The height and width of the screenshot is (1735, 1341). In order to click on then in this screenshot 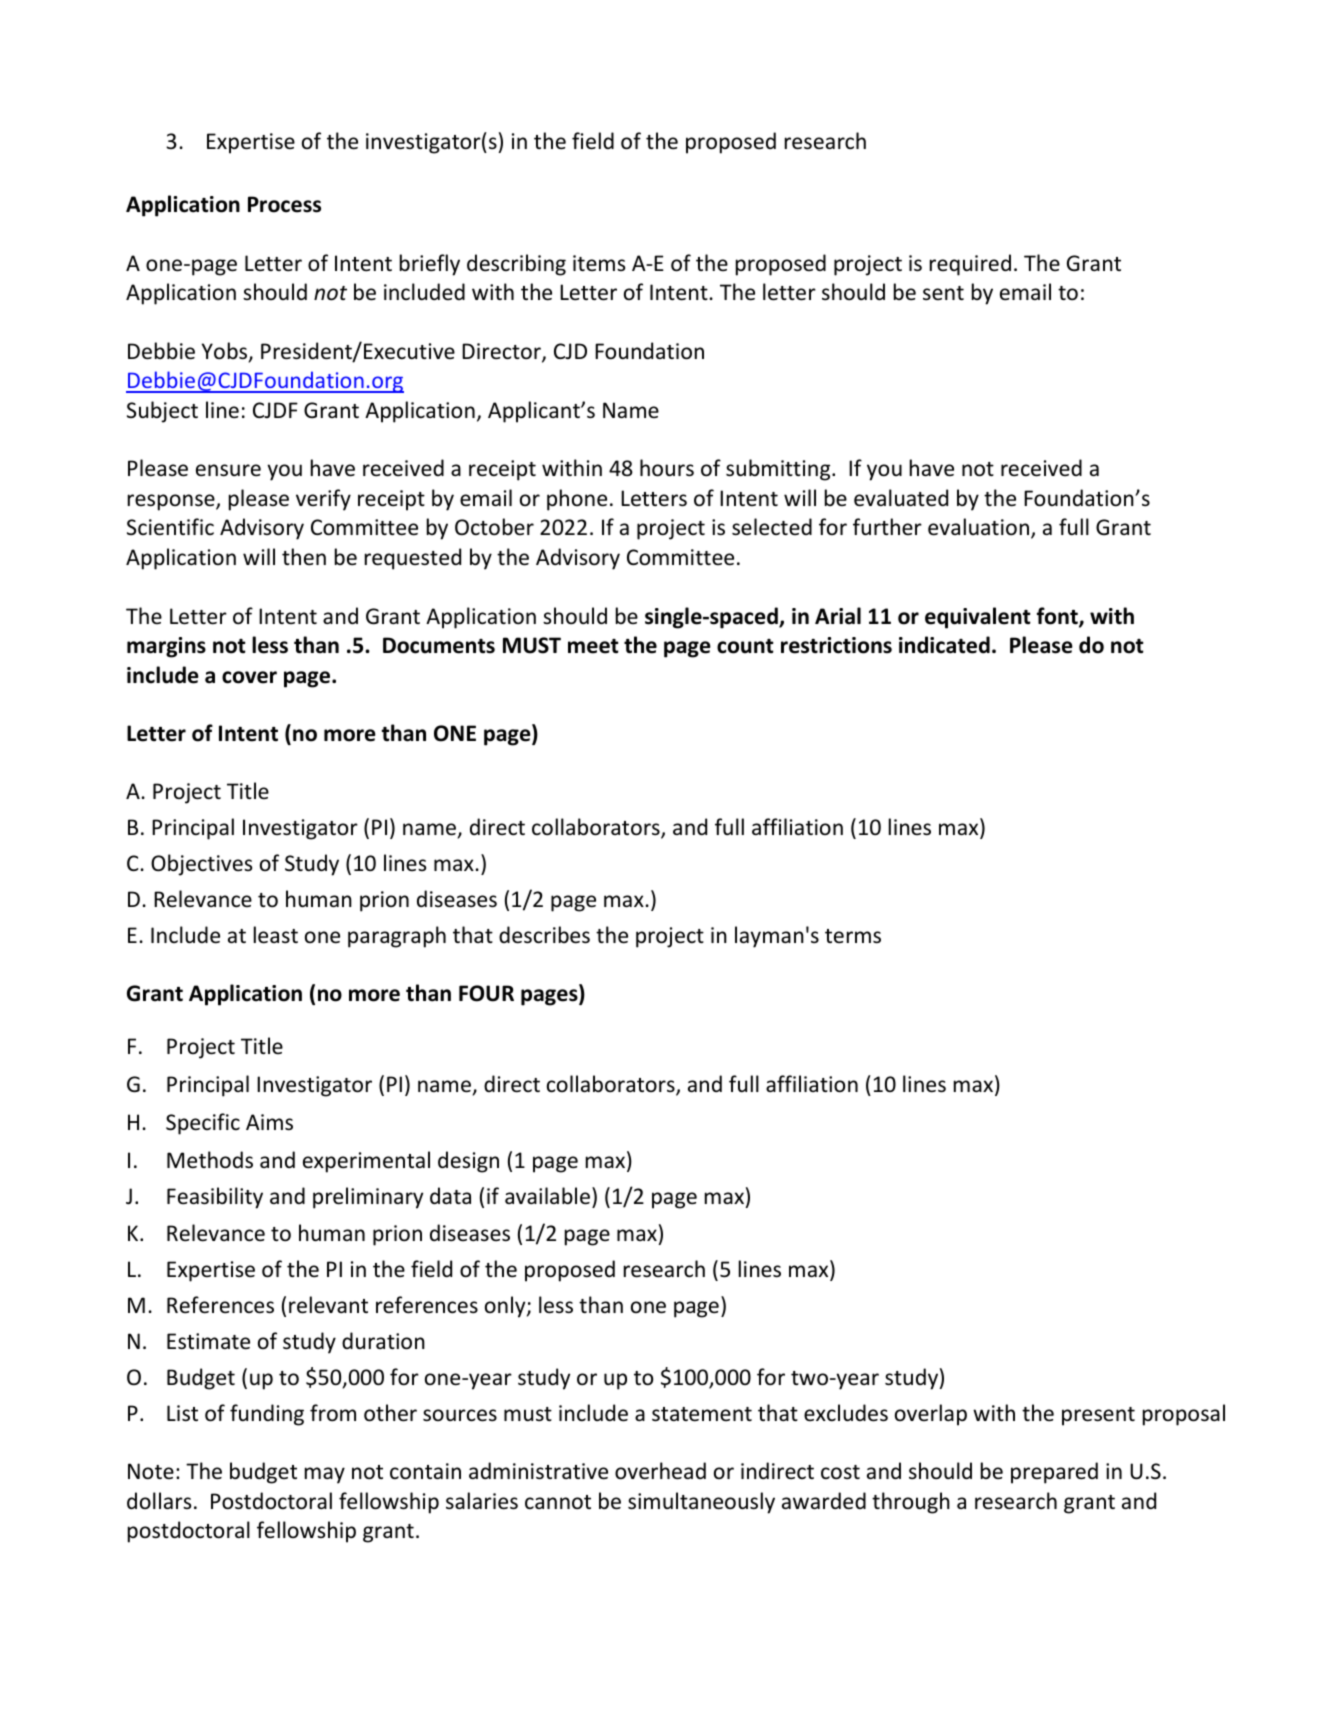, I will do `click(304, 557)`.
